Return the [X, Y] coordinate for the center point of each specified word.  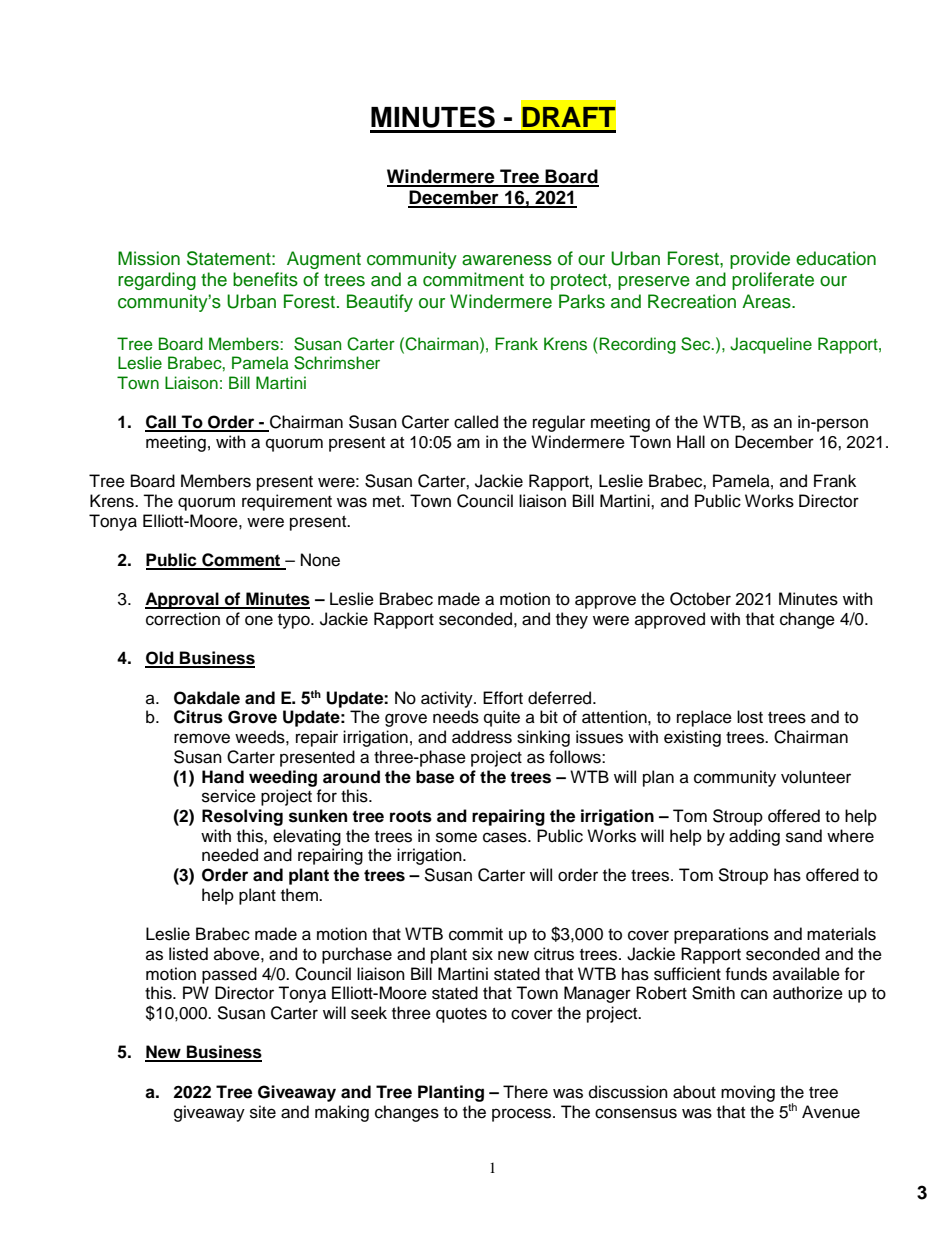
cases [506, 837]
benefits [265, 279]
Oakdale [207, 698]
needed [230, 855]
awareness [507, 260]
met [388, 502]
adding [754, 837]
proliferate [773, 281]
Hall [691, 441]
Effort [503, 698]
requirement [287, 502]
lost [750, 717]
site [263, 1112]
